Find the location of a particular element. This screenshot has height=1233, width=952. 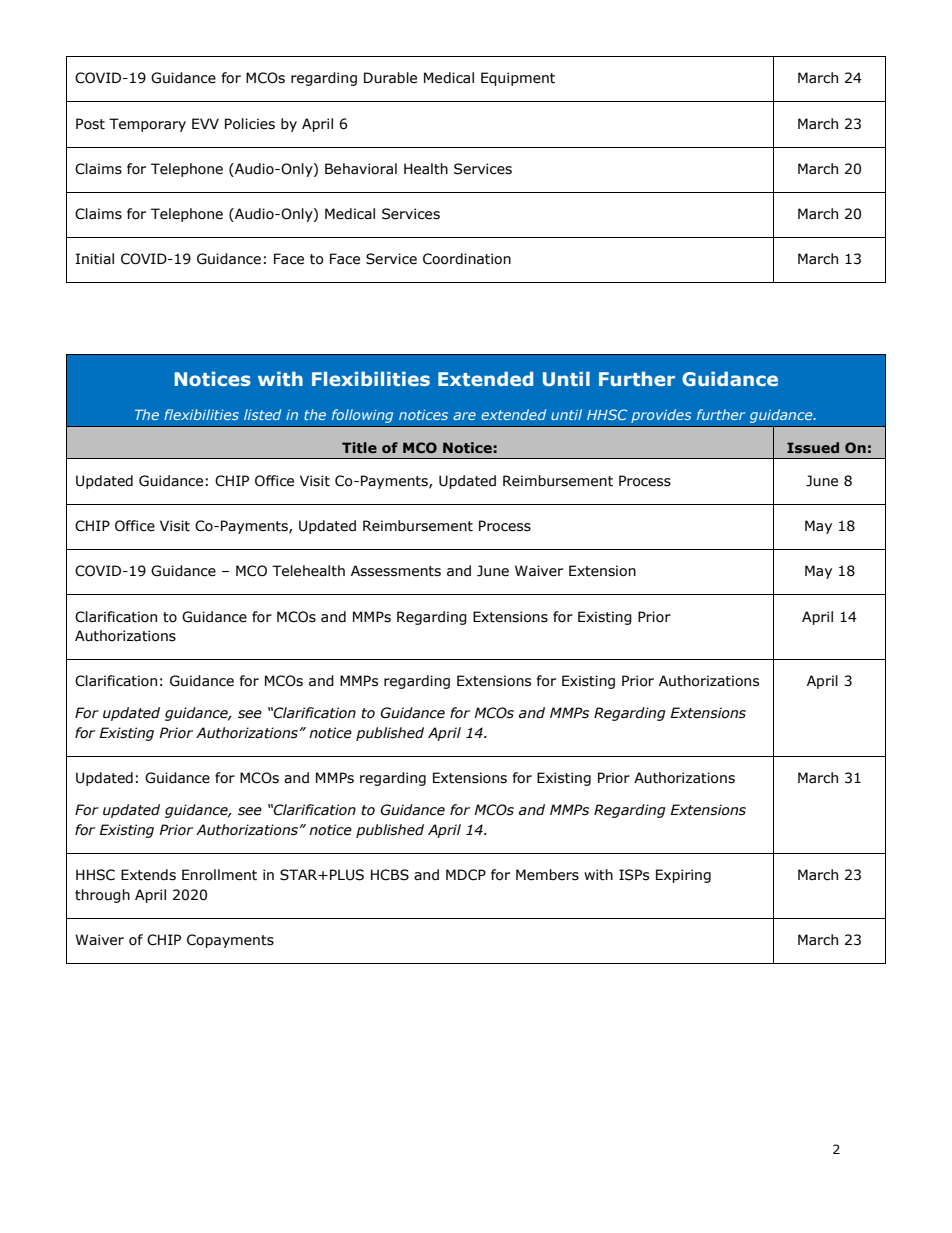

Issued is located at coordinates (813, 447).
